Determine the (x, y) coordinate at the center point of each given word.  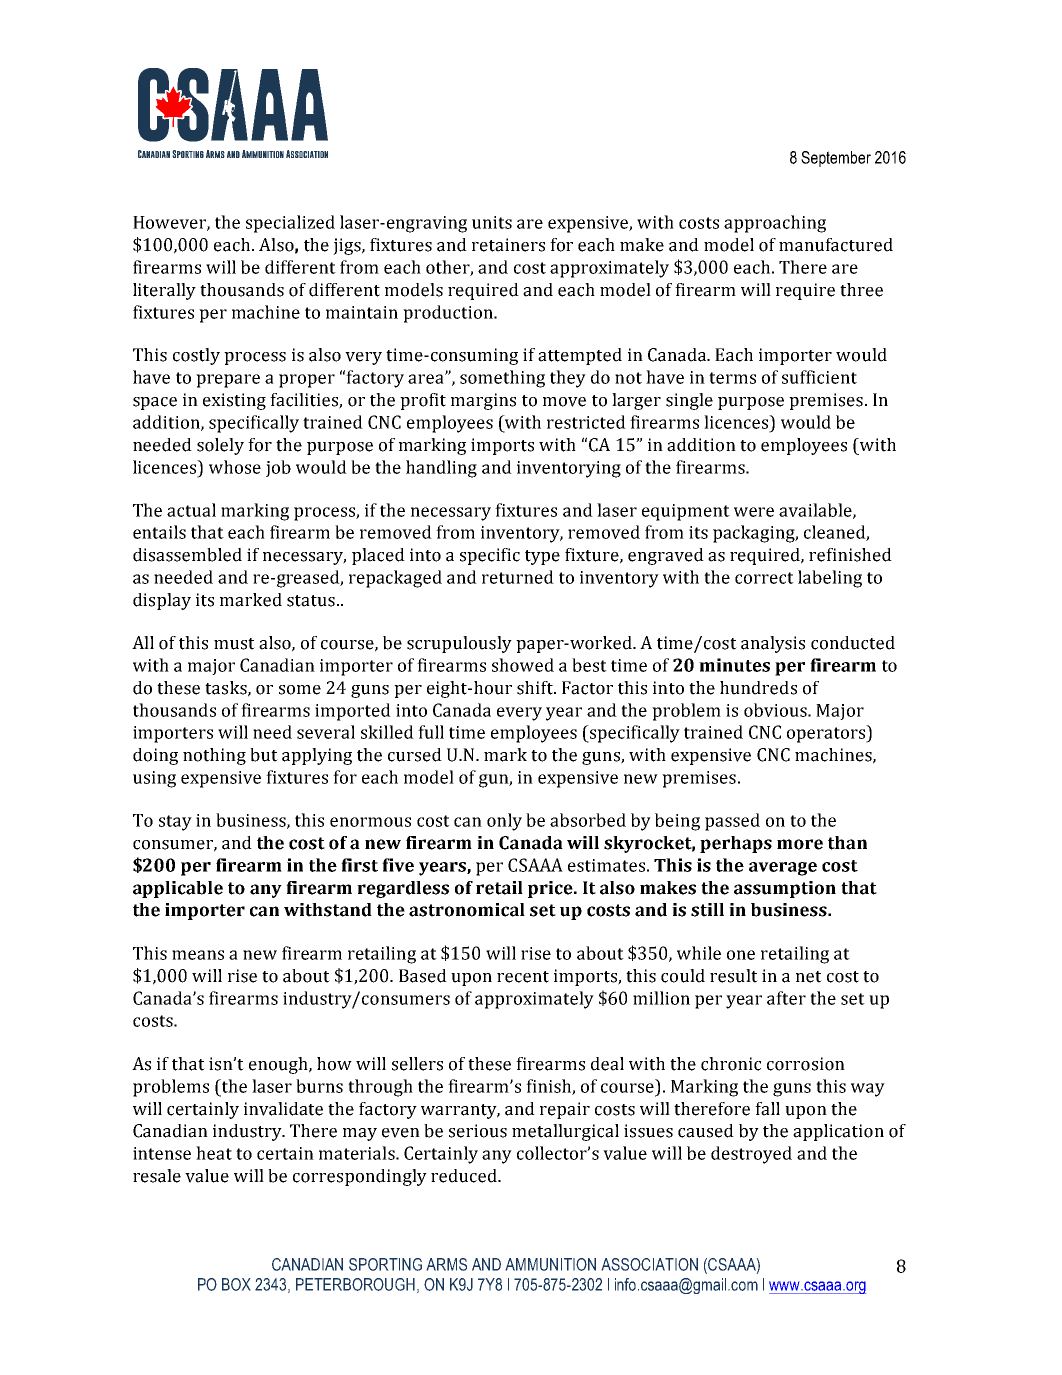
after (786, 998)
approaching (775, 224)
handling (441, 469)
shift (536, 688)
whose (235, 467)
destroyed (751, 1155)
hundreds (758, 688)
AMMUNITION (550, 1264)
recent (523, 977)
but (264, 755)
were (754, 512)
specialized (290, 224)
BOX (236, 1284)
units (492, 222)
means (198, 955)
